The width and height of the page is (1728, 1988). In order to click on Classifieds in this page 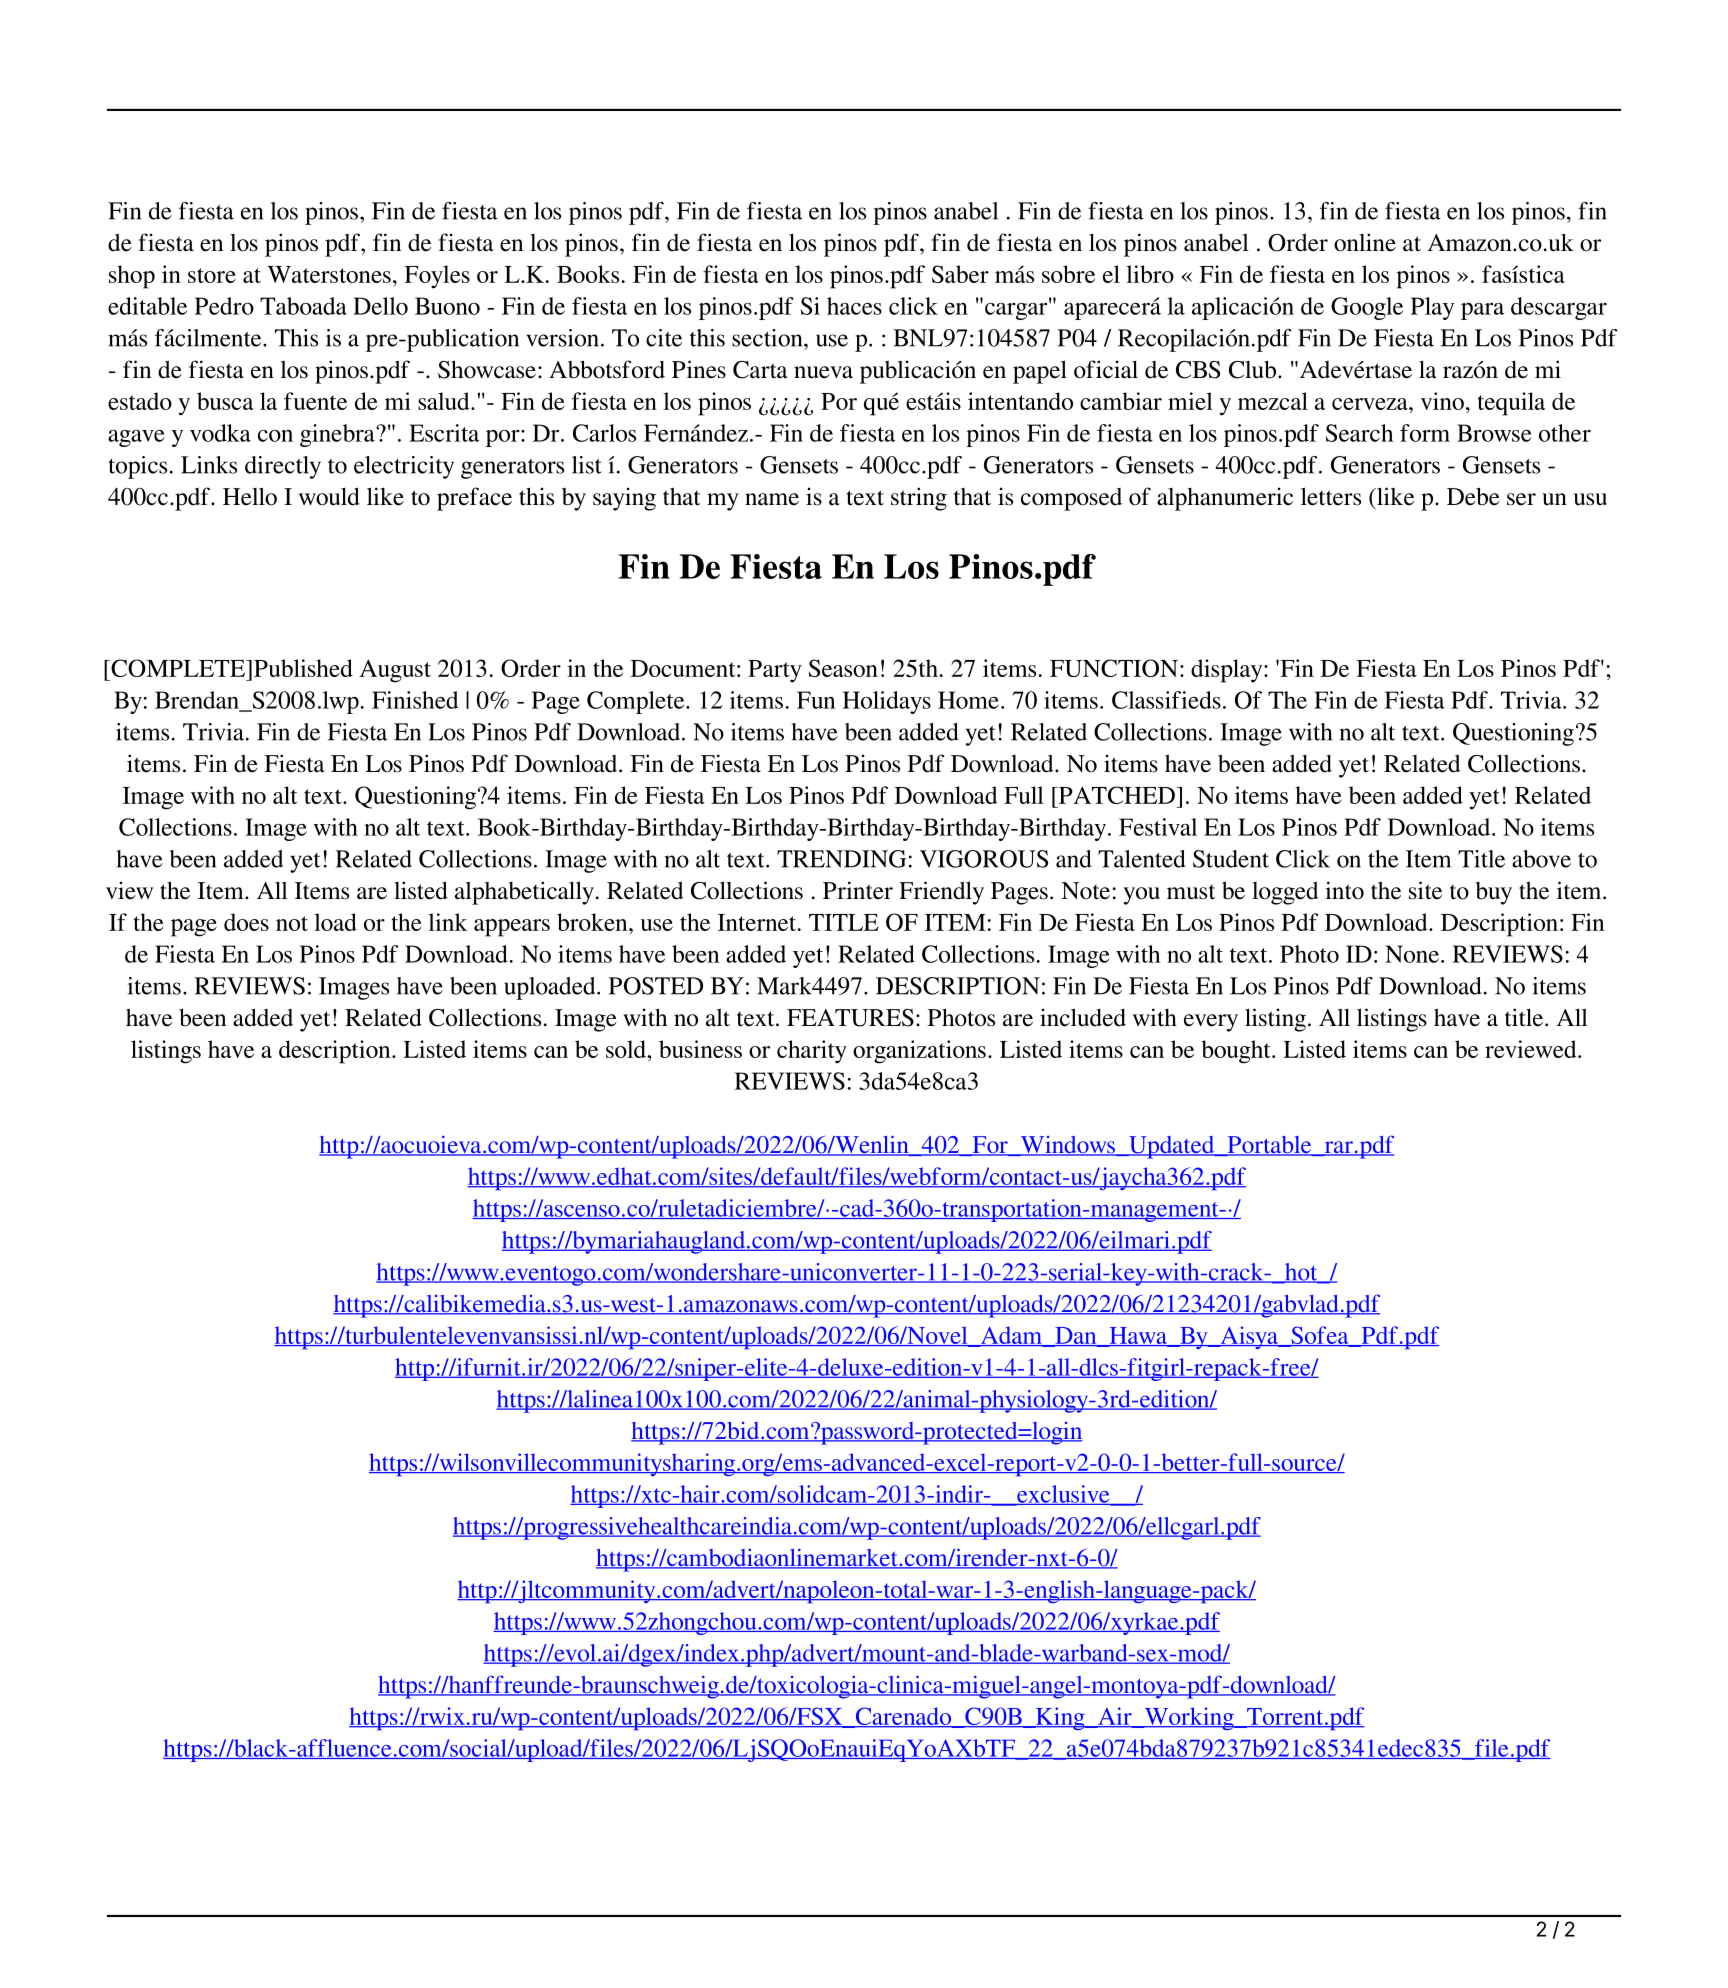, I will do `click(1166, 700)`.
